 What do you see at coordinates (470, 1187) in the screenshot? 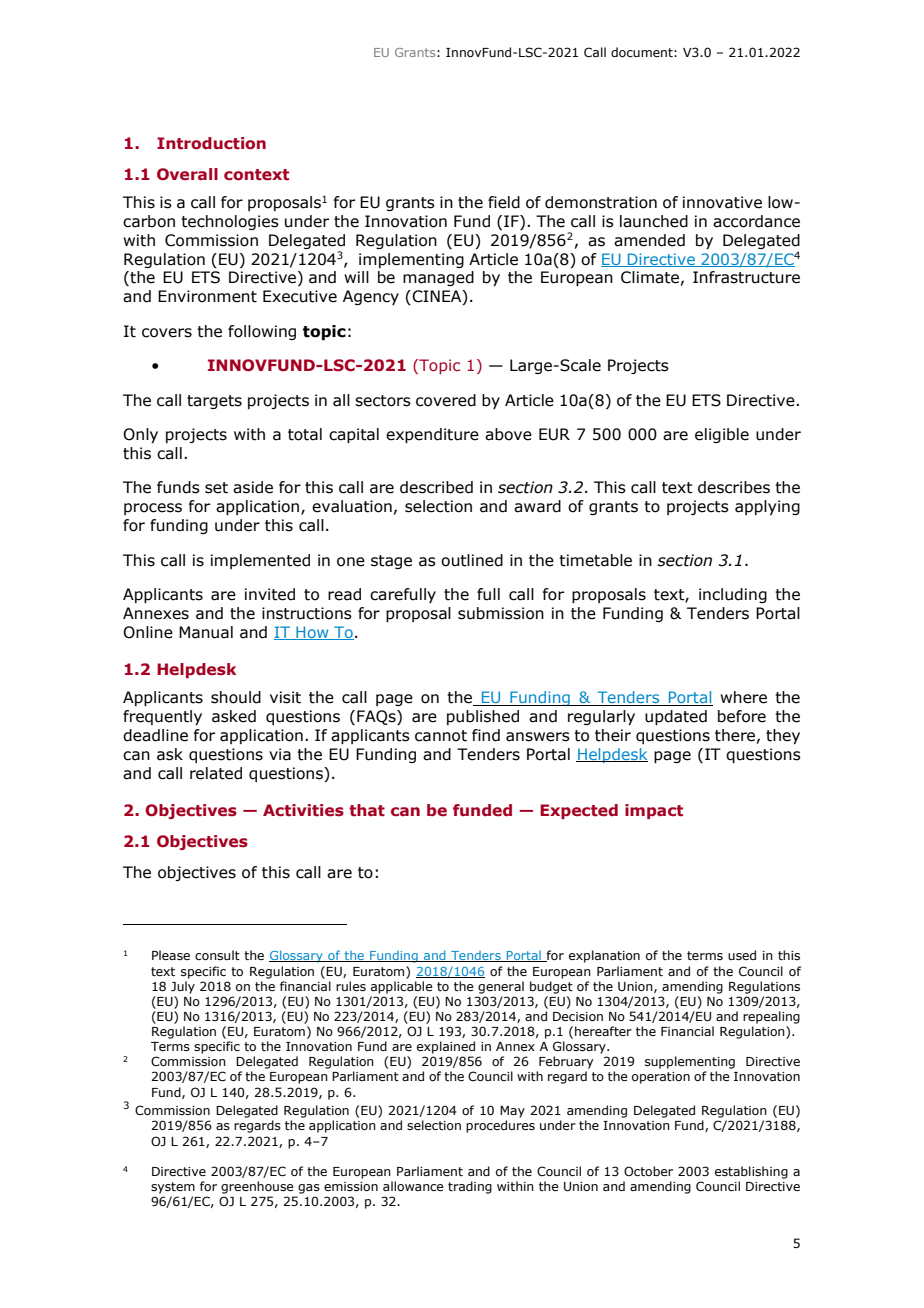
I see `trading` at bounding box center [470, 1187].
